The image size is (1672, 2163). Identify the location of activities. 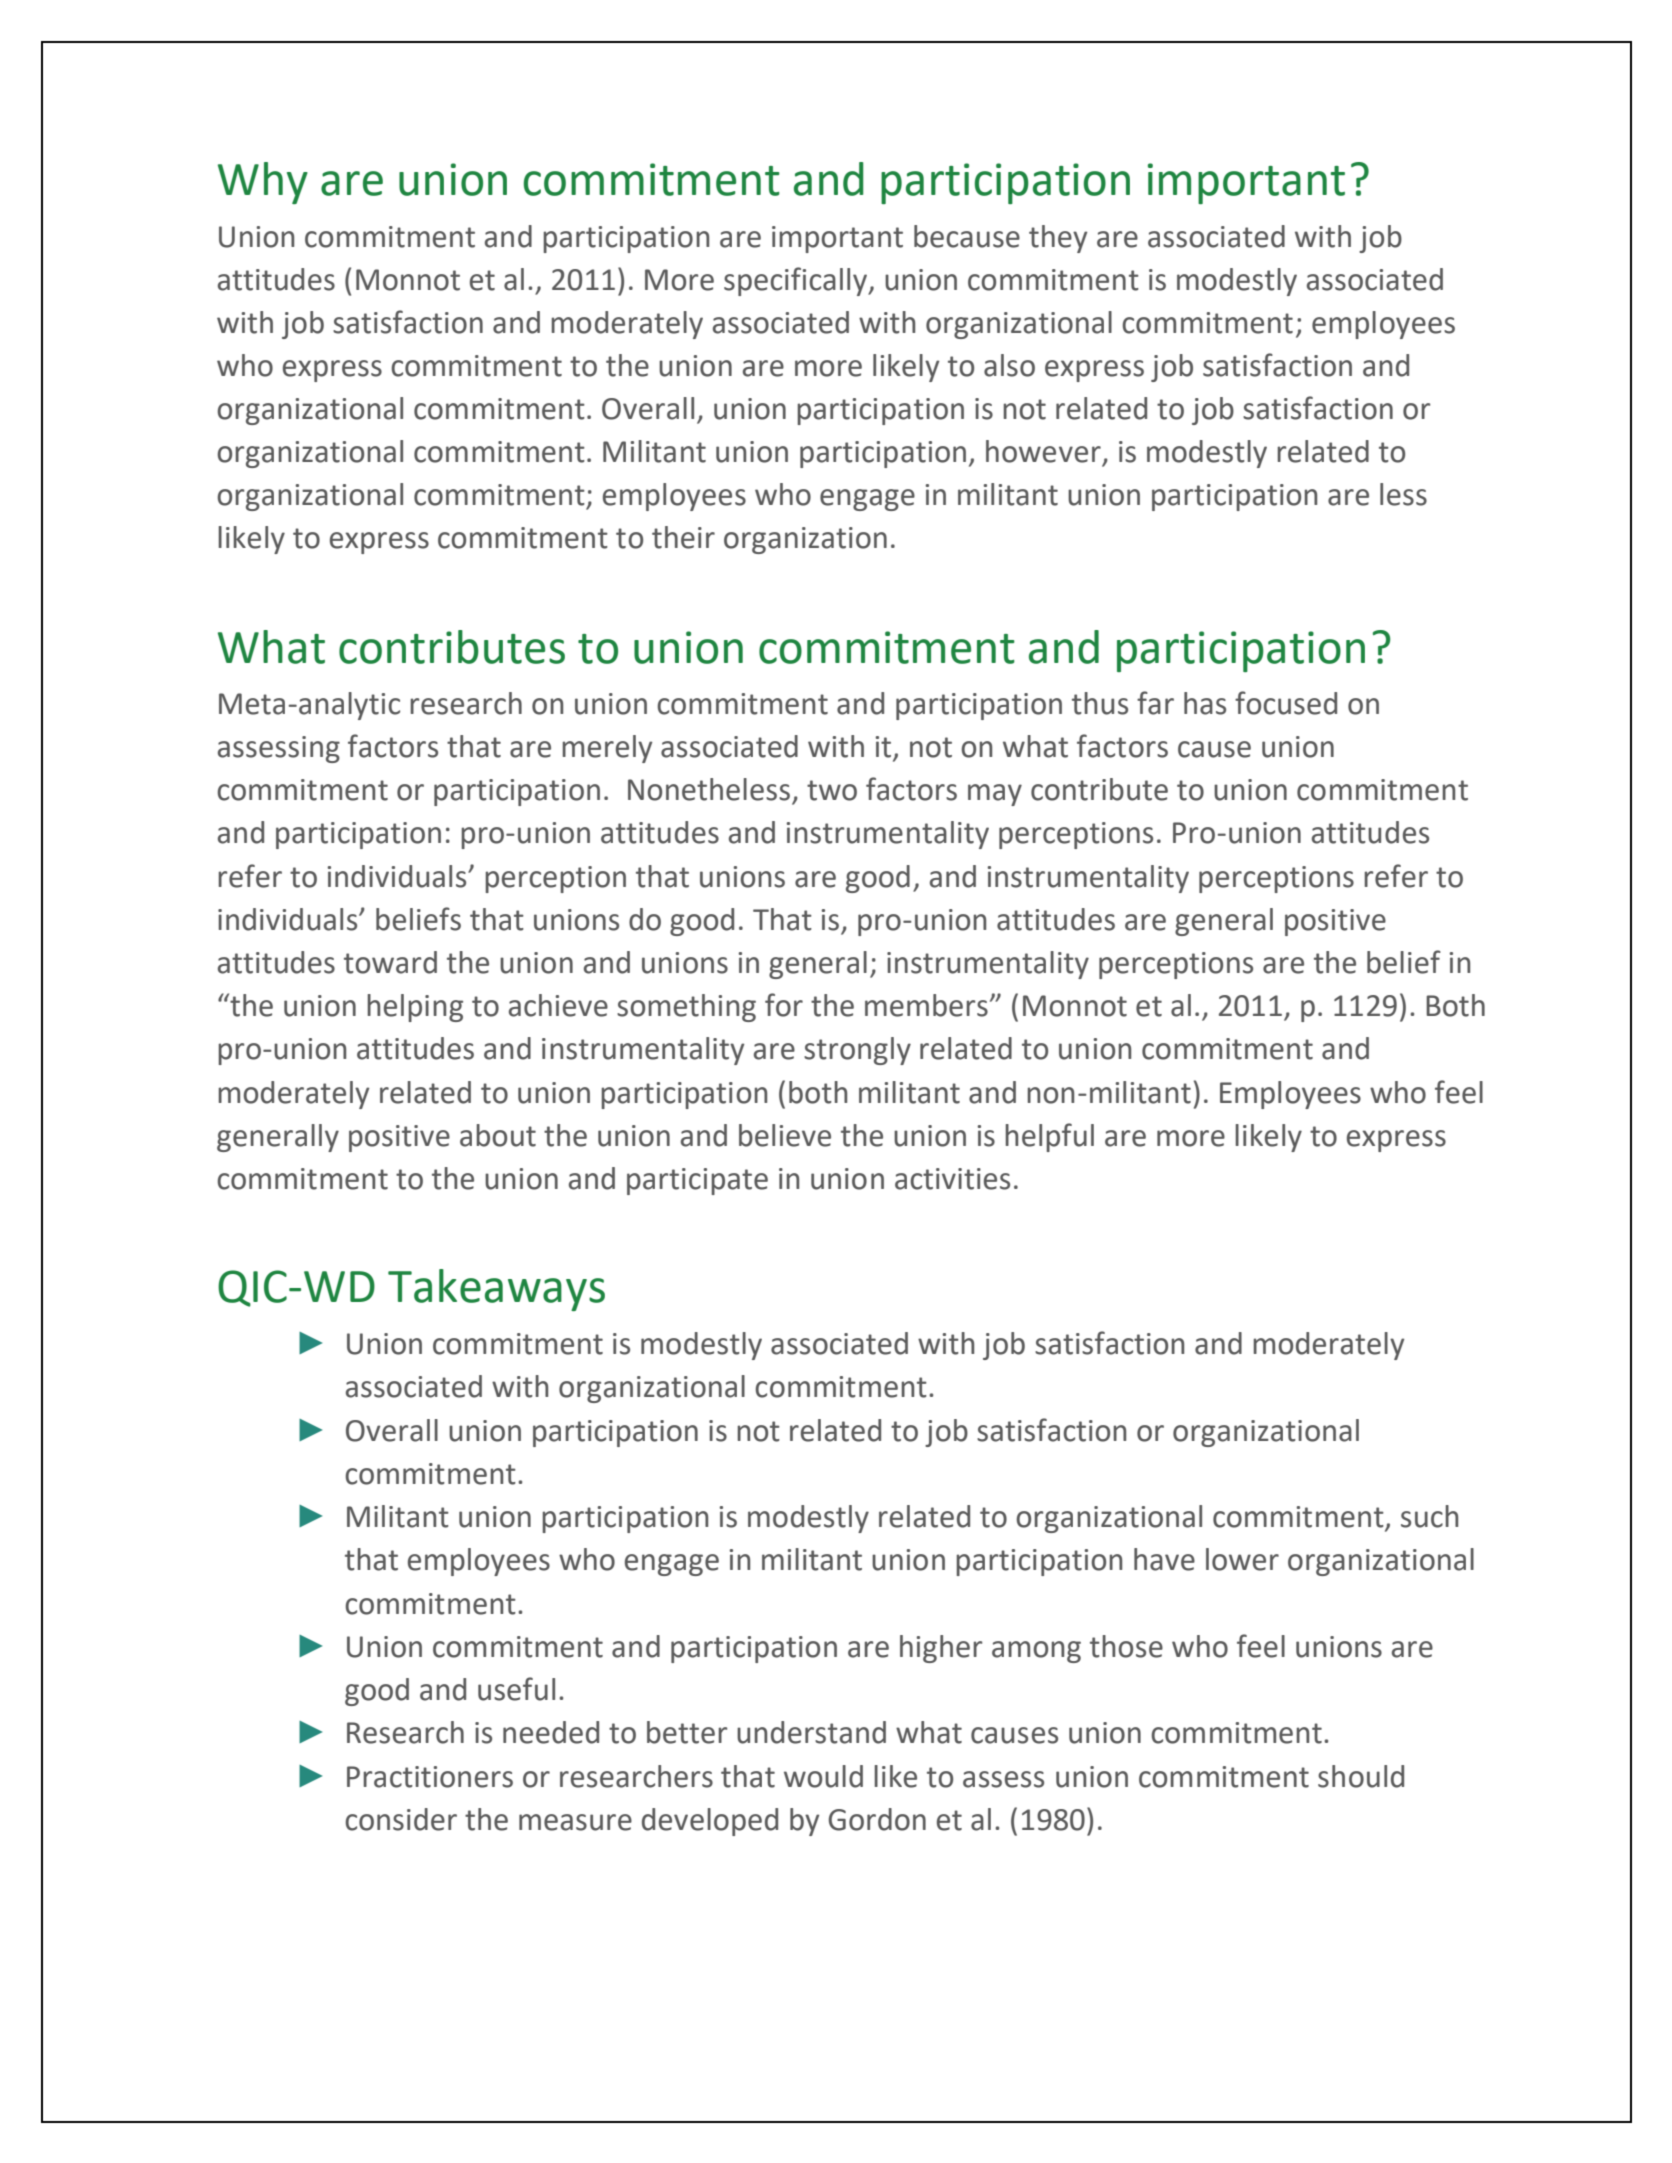
(952, 1179).
